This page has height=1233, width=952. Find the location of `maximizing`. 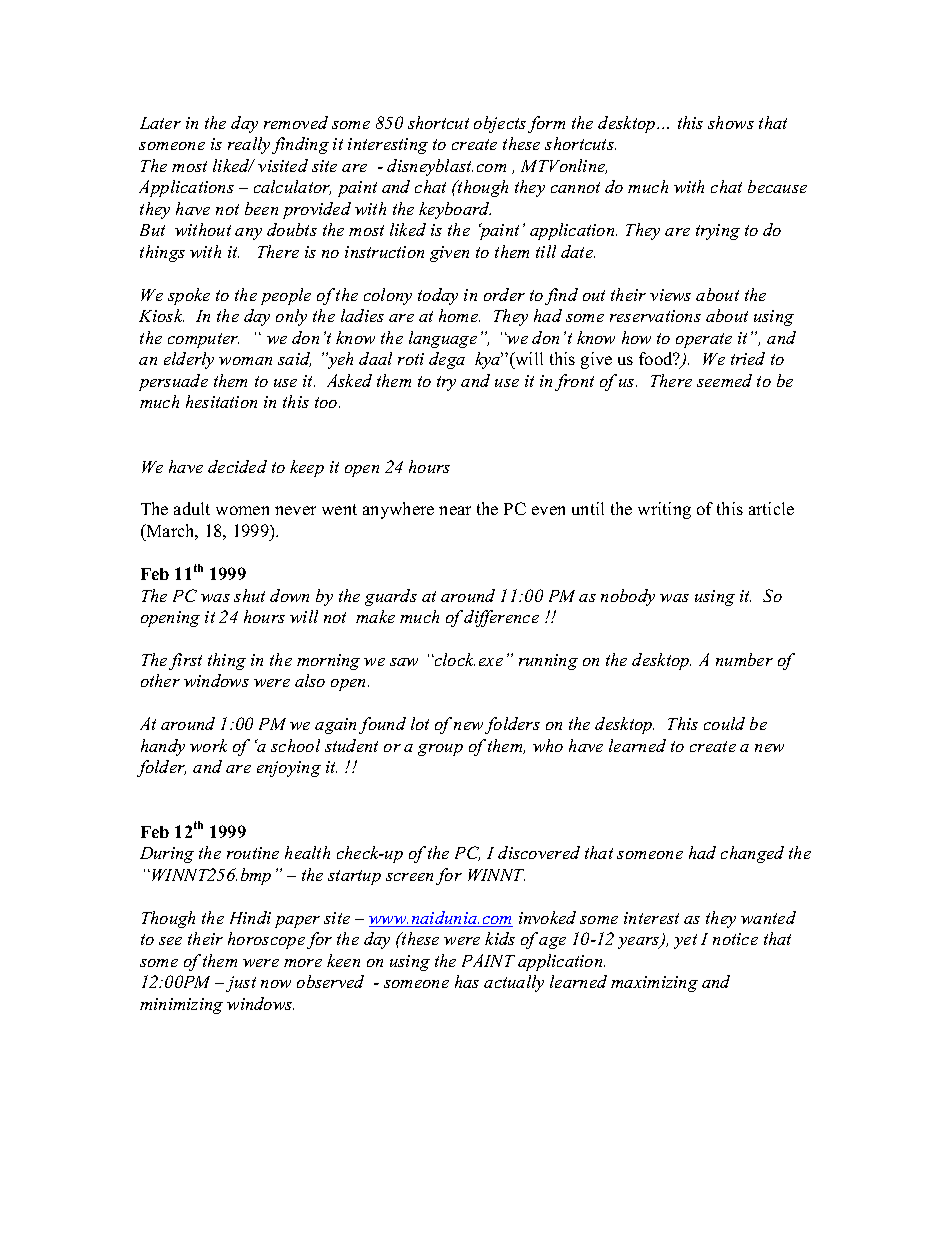

maximizing is located at coordinates (654, 984).
